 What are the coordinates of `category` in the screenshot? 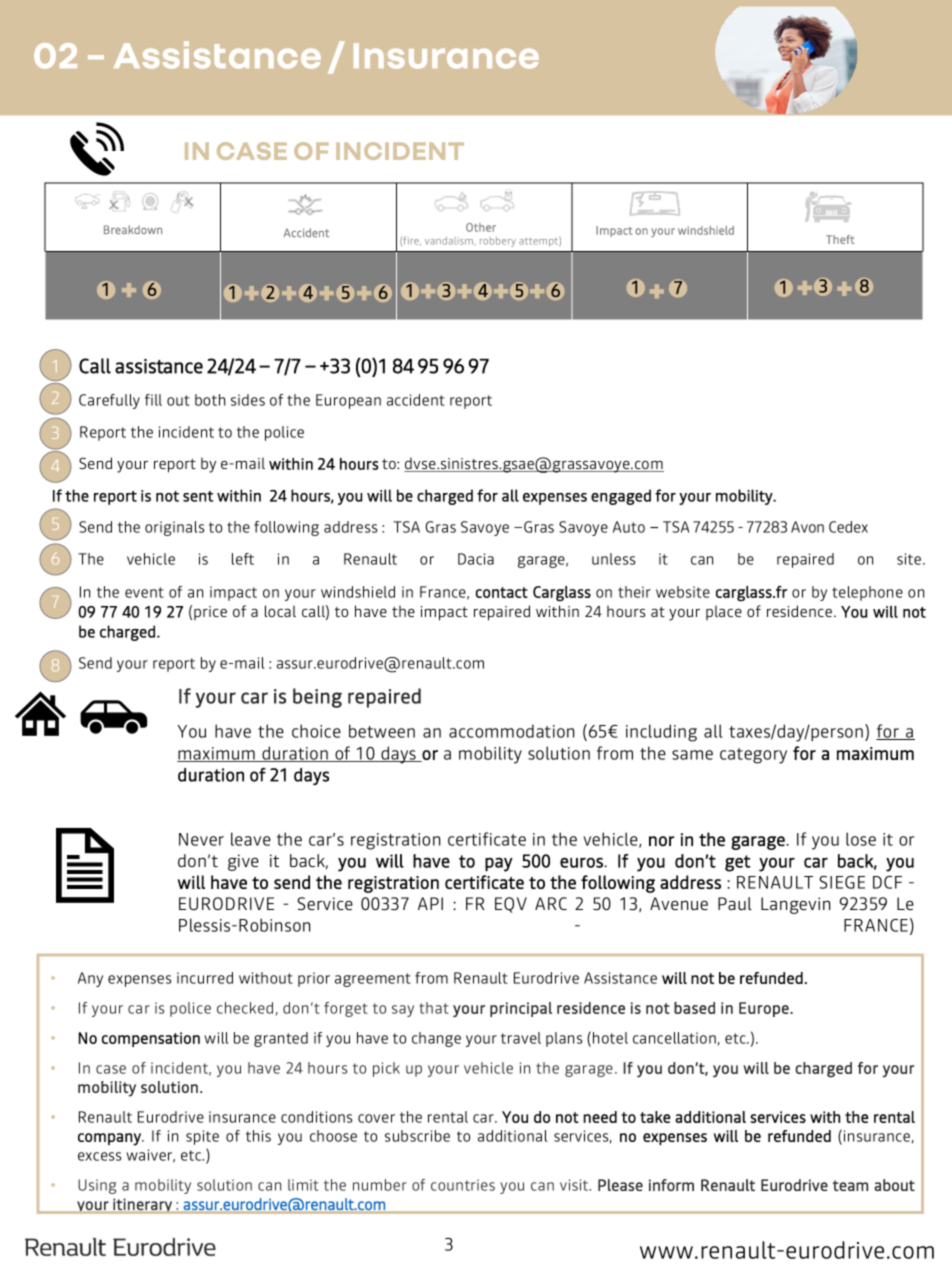 It's located at (753, 756).
